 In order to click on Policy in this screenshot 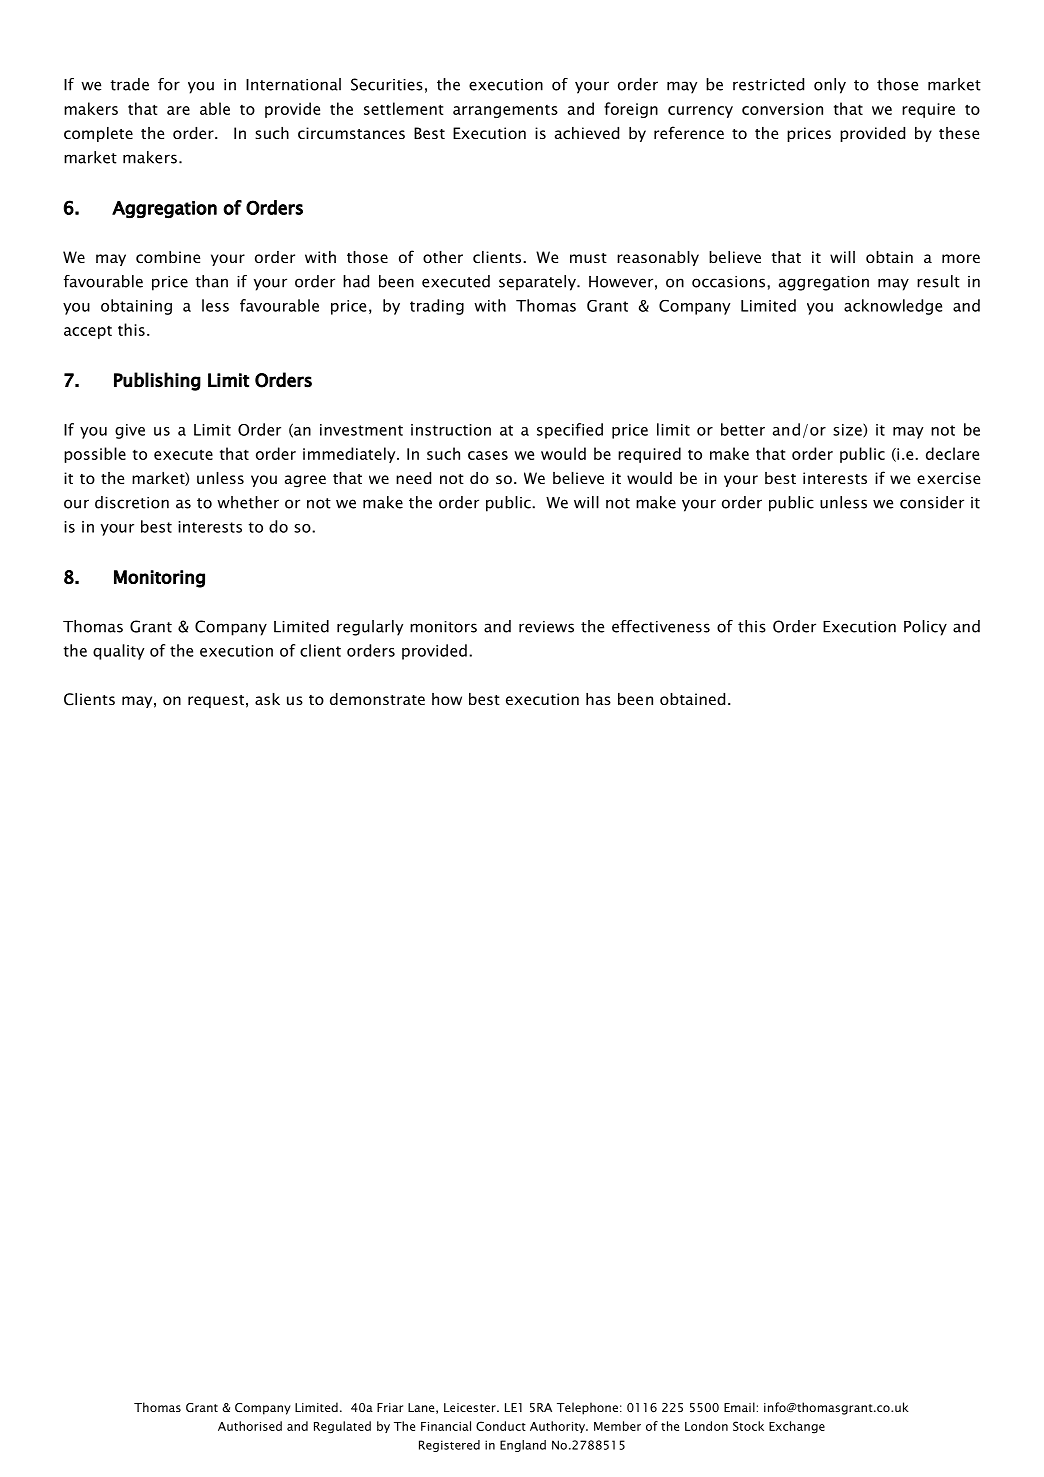, I will do `click(925, 628)`.
